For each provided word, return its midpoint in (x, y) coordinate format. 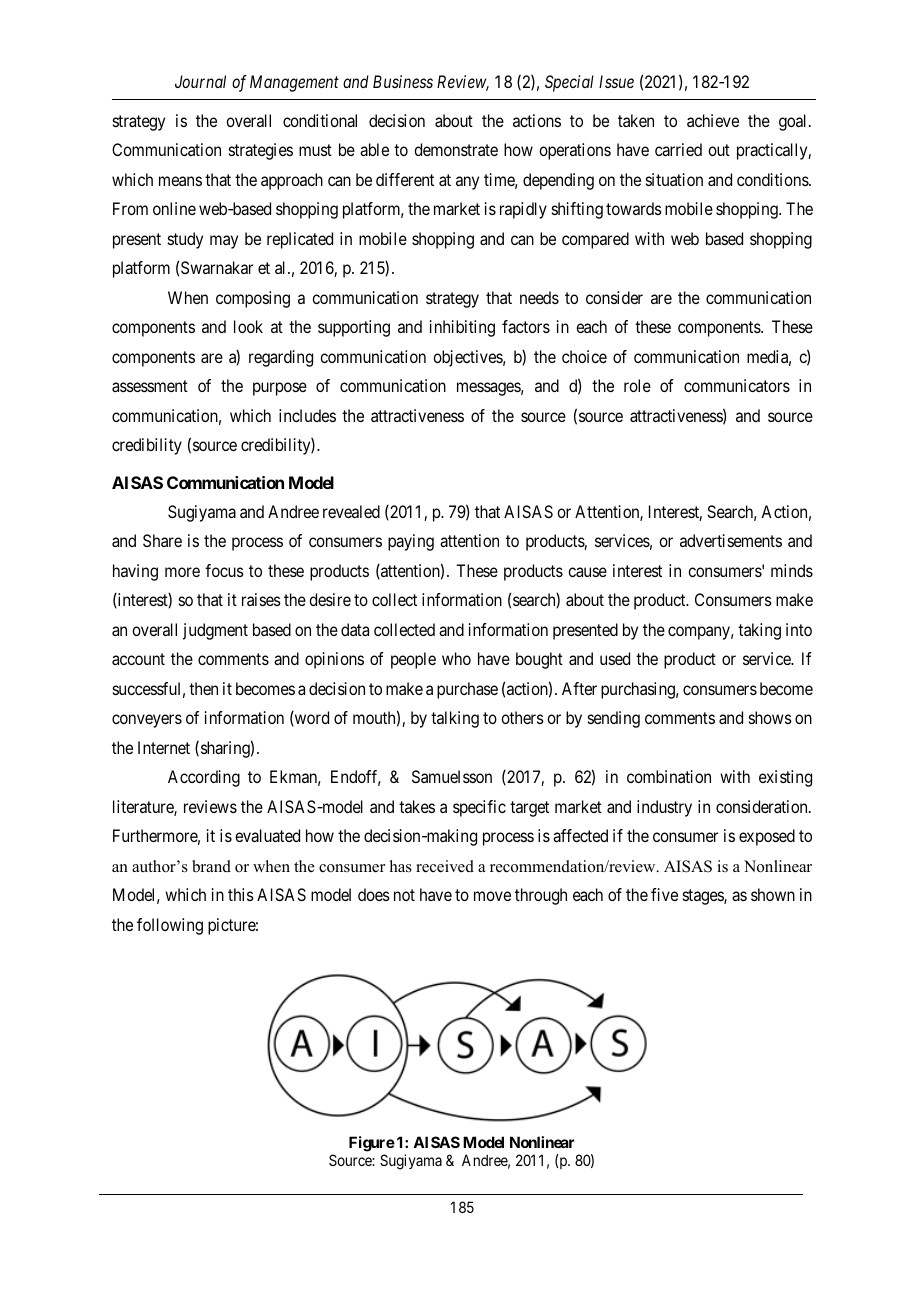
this (241, 894)
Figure (372, 1144)
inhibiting (462, 328)
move (492, 896)
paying (411, 542)
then (203, 688)
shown (773, 894)
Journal (200, 81)
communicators (737, 385)
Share (162, 540)
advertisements (731, 540)
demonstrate (456, 149)
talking (455, 719)
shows (770, 717)
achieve (713, 120)
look (248, 326)
